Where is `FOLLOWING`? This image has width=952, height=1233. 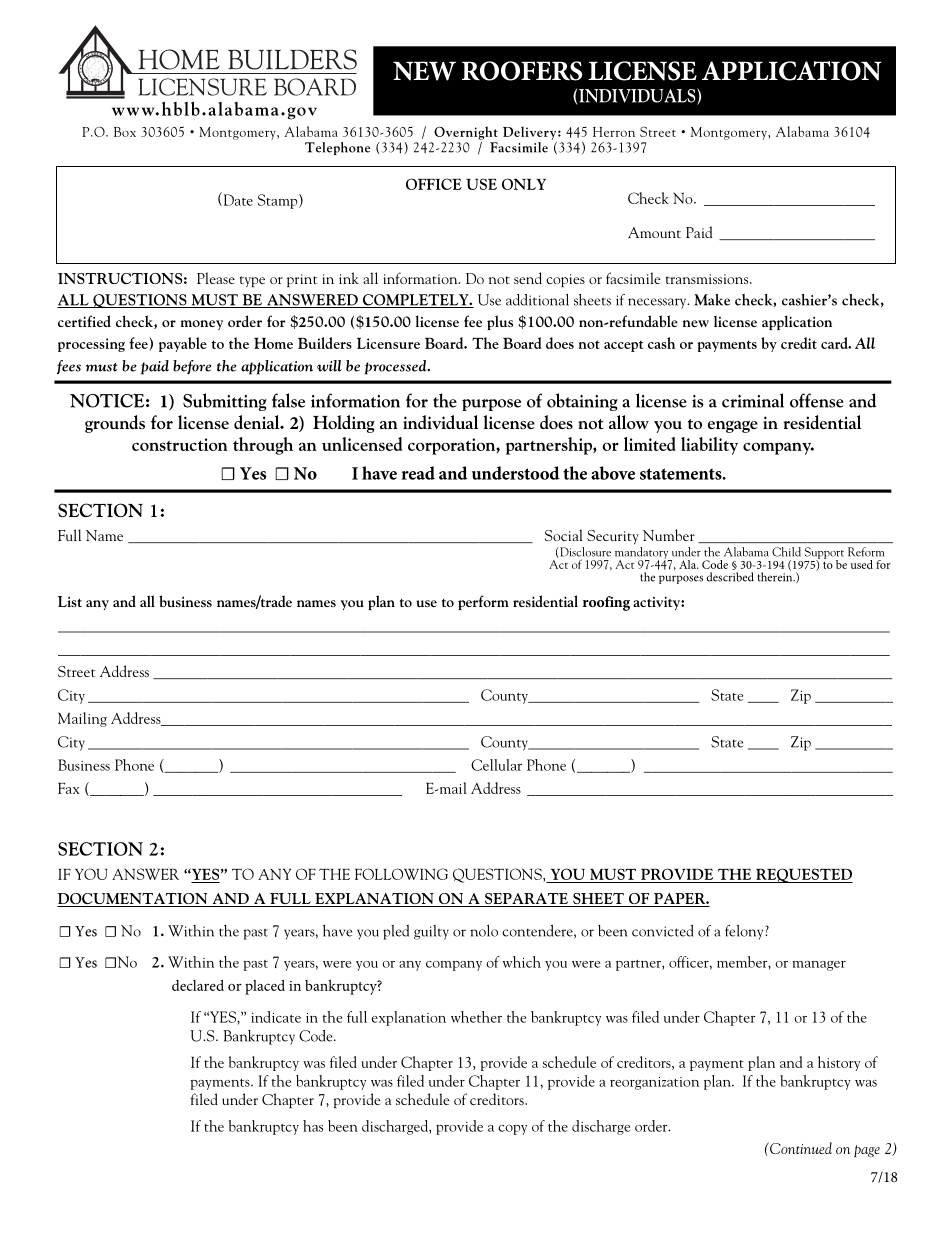
FOLLOWING is located at coordinates (401, 874).
